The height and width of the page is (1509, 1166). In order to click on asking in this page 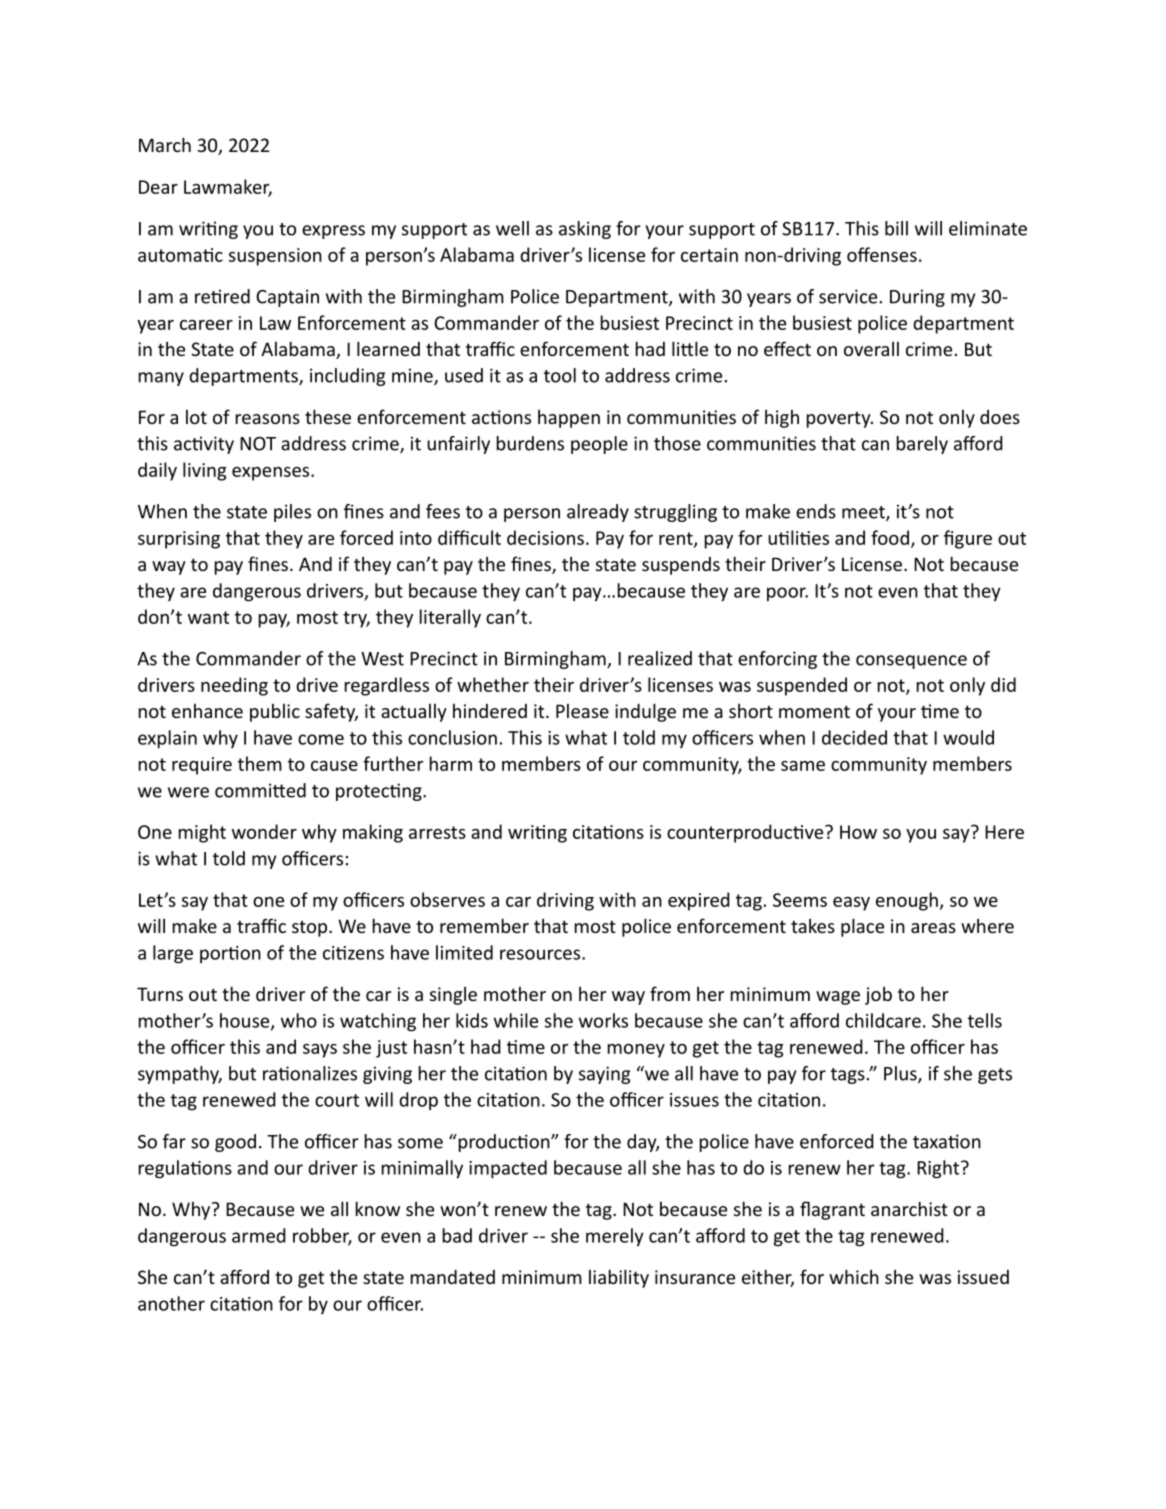, I will do `click(585, 230)`.
